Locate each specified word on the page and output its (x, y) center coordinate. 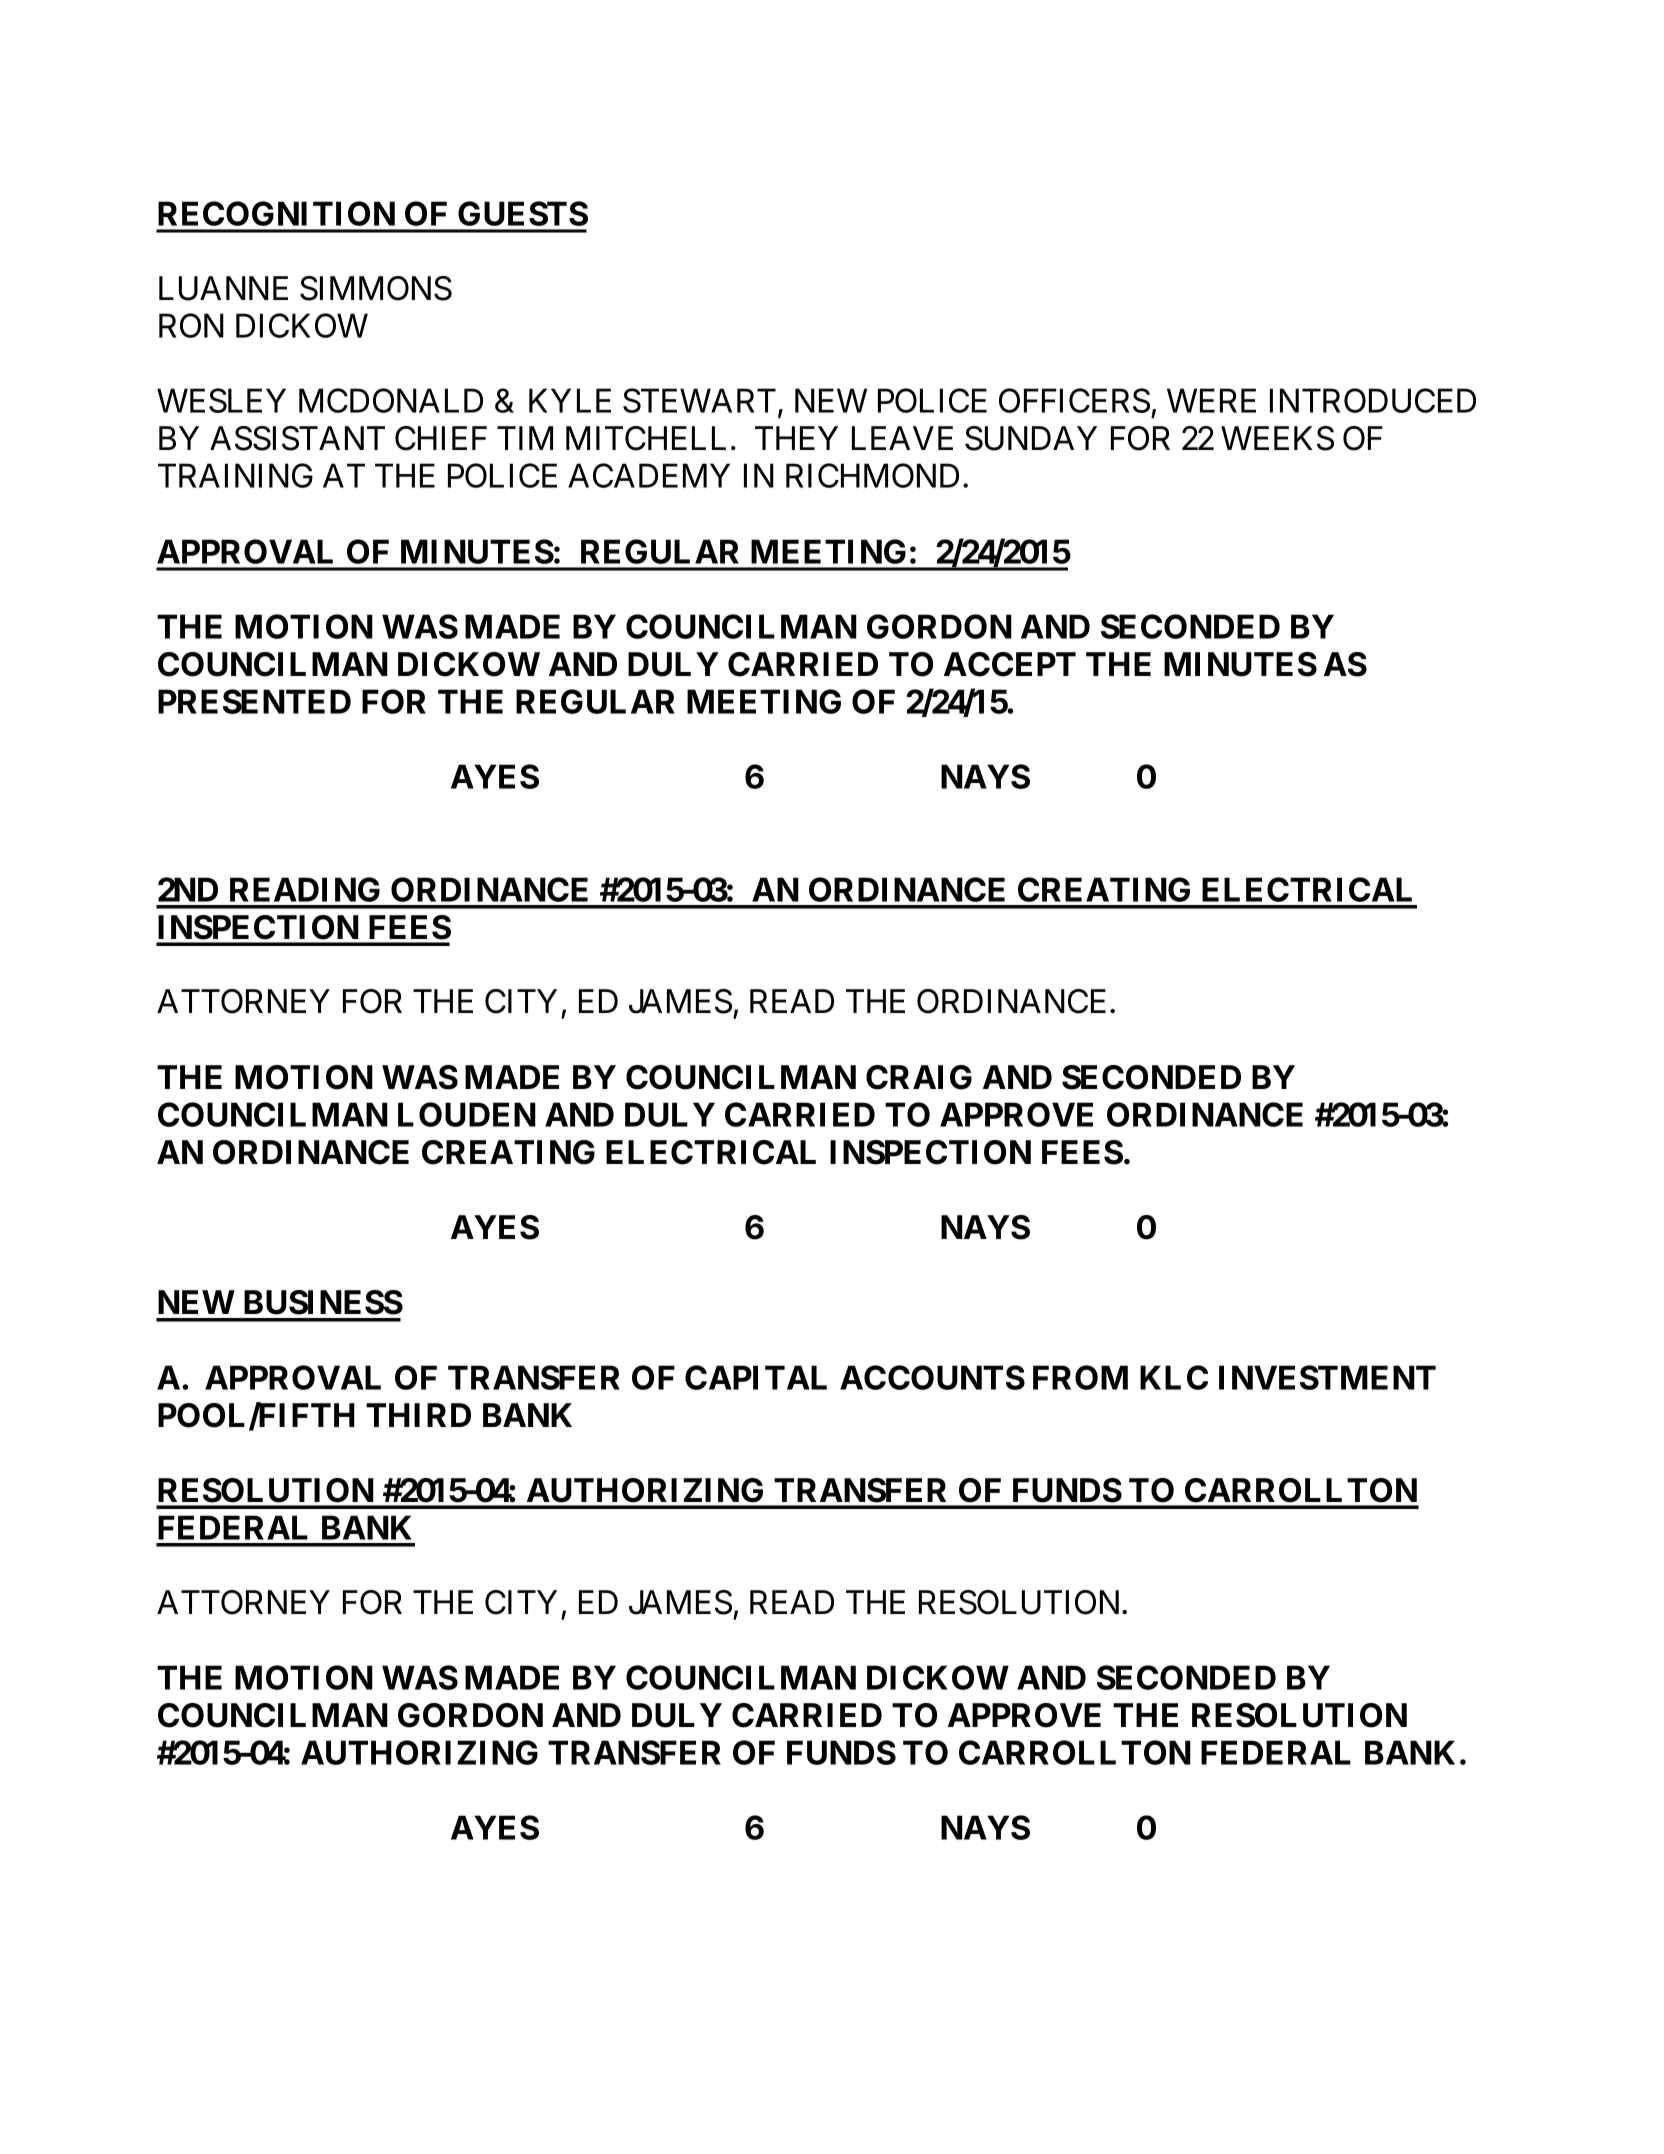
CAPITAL (756, 1377)
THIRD (418, 1415)
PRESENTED (254, 701)
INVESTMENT (1327, 1377)
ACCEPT (1010, 664)
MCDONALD (391, 400)
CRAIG (919, 1077)
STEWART (699, 400)
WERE (1211, 401)
